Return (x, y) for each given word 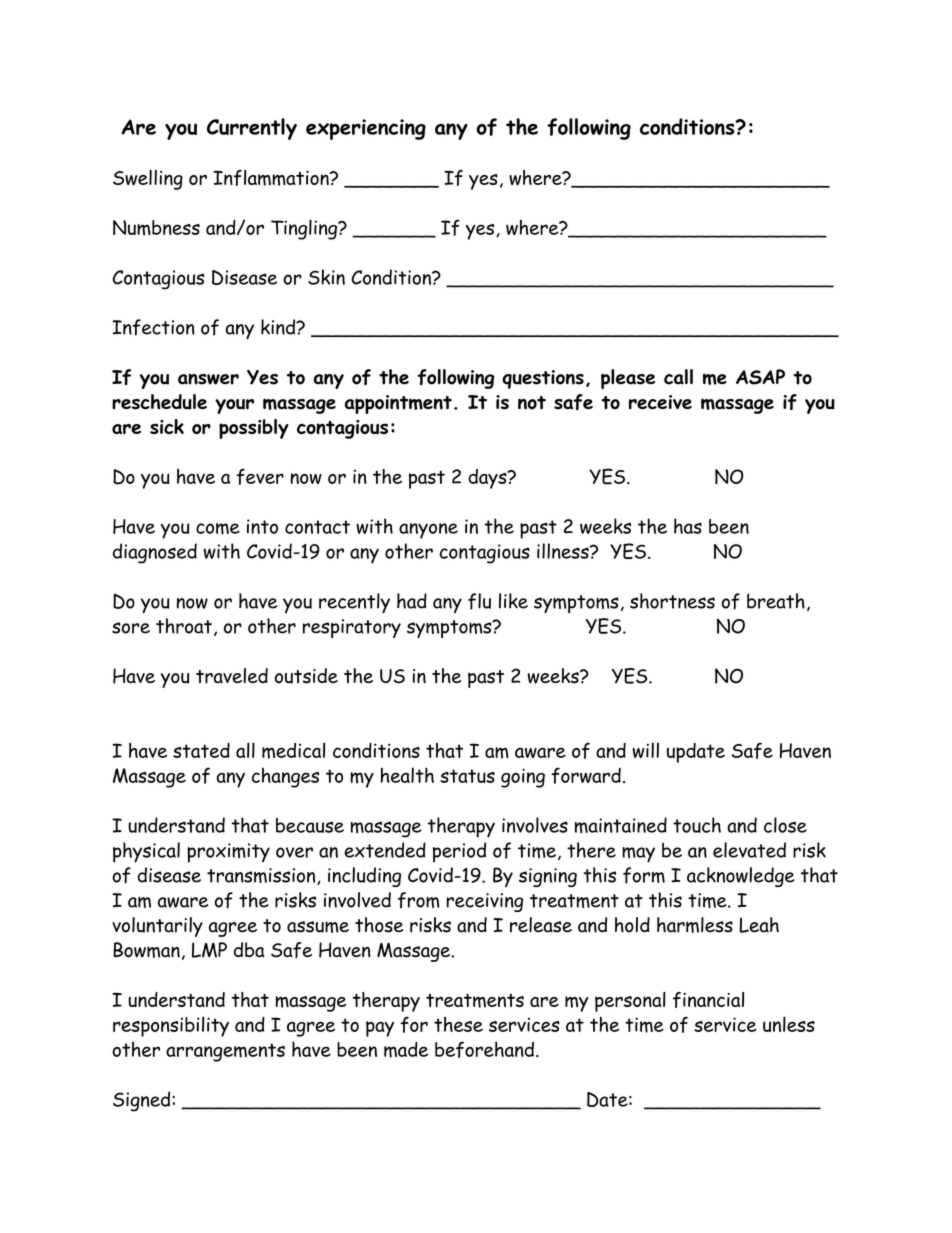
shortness (672, 601)
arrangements (225, 1052)
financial (708, 1000)
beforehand (484, 1049)
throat (184, 626)
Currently (252, 129)
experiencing (366, 129)
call (678, 377)
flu (479, 601)
